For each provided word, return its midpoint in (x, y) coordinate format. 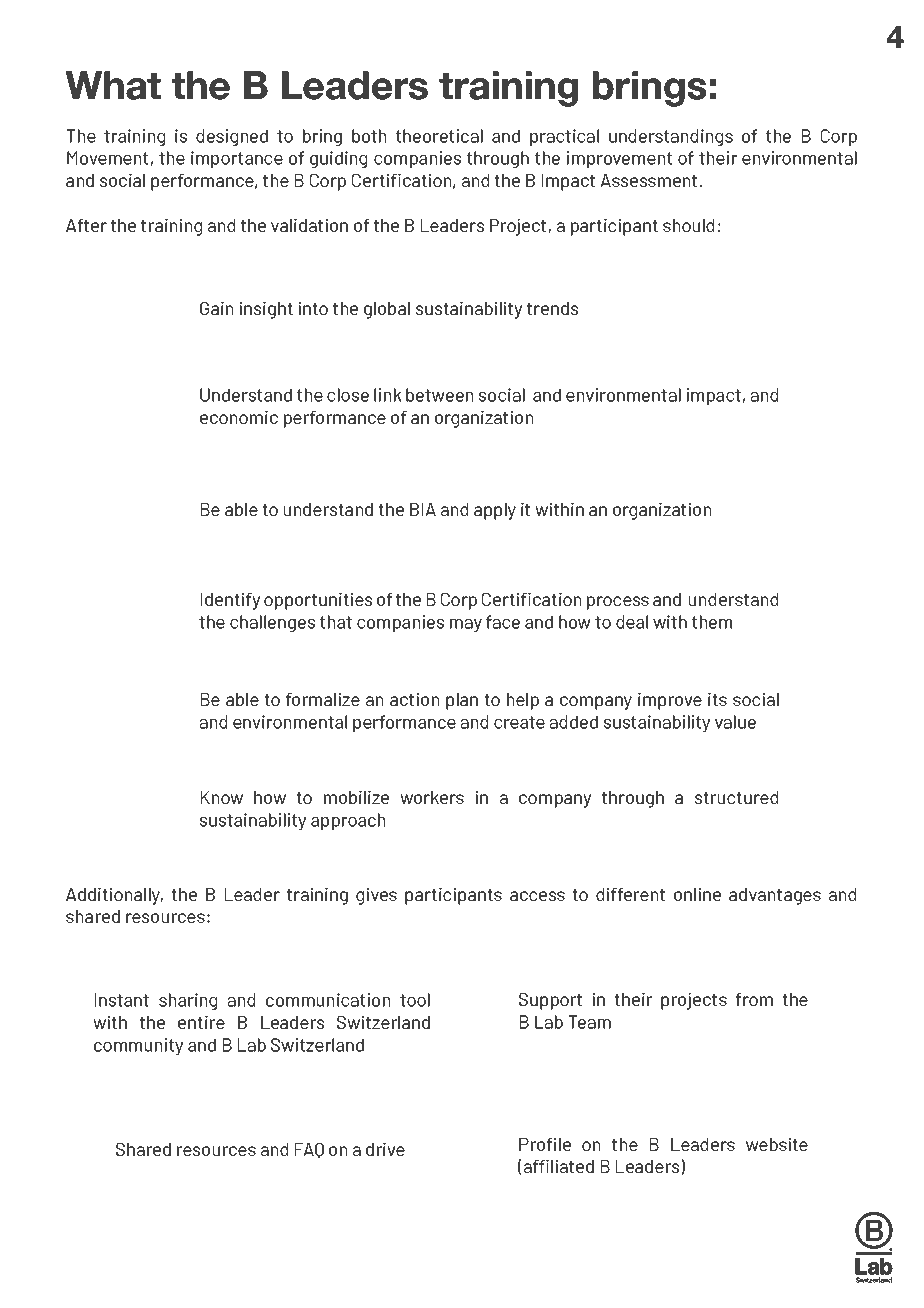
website (777, 1144)
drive (385, 1149)
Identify (230, 601)
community (138, 1046)
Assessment (648, 180)
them (712, 622)
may (466, 625)
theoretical (439, 136)
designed (232, 137)
